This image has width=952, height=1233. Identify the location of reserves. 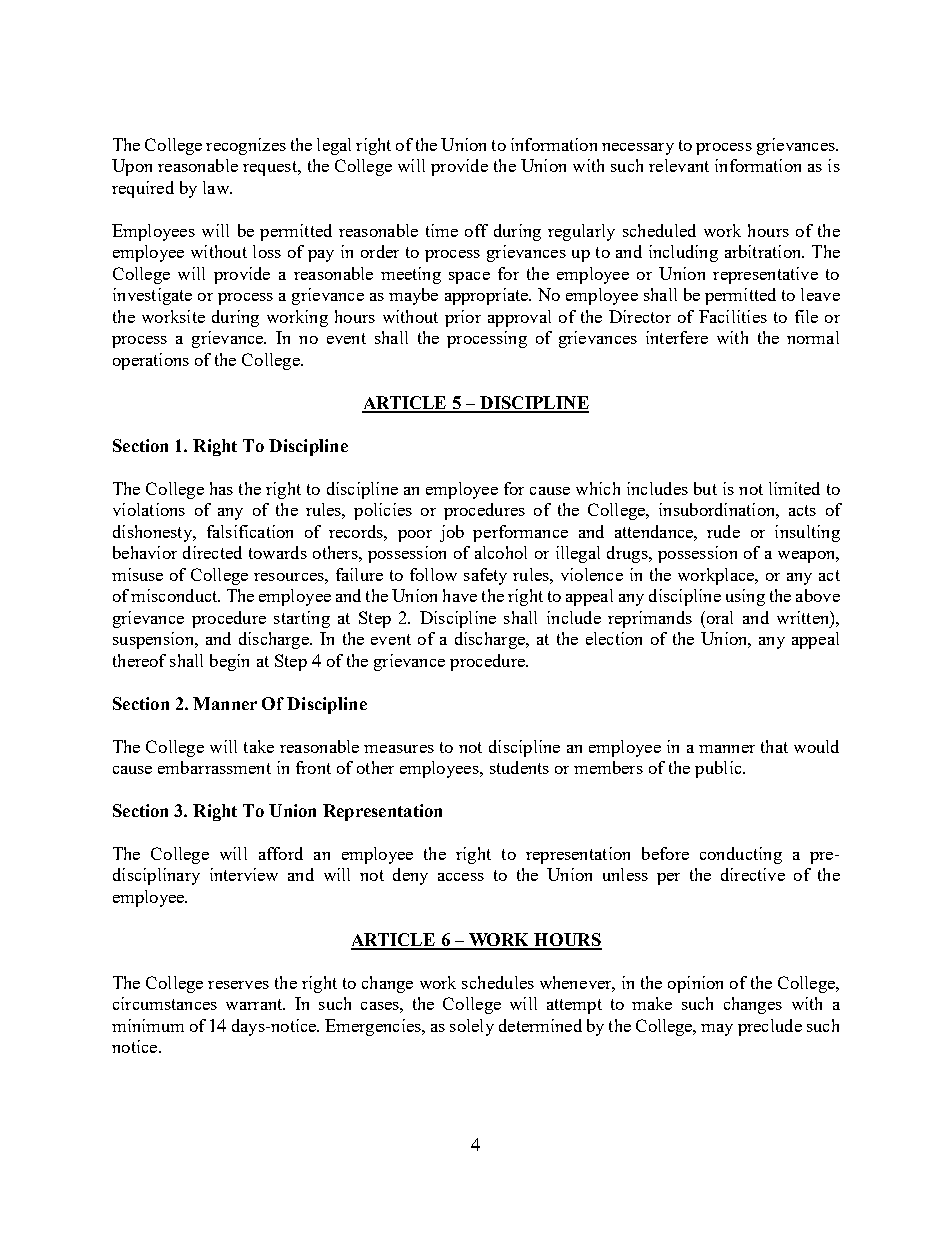
(238, 985).
